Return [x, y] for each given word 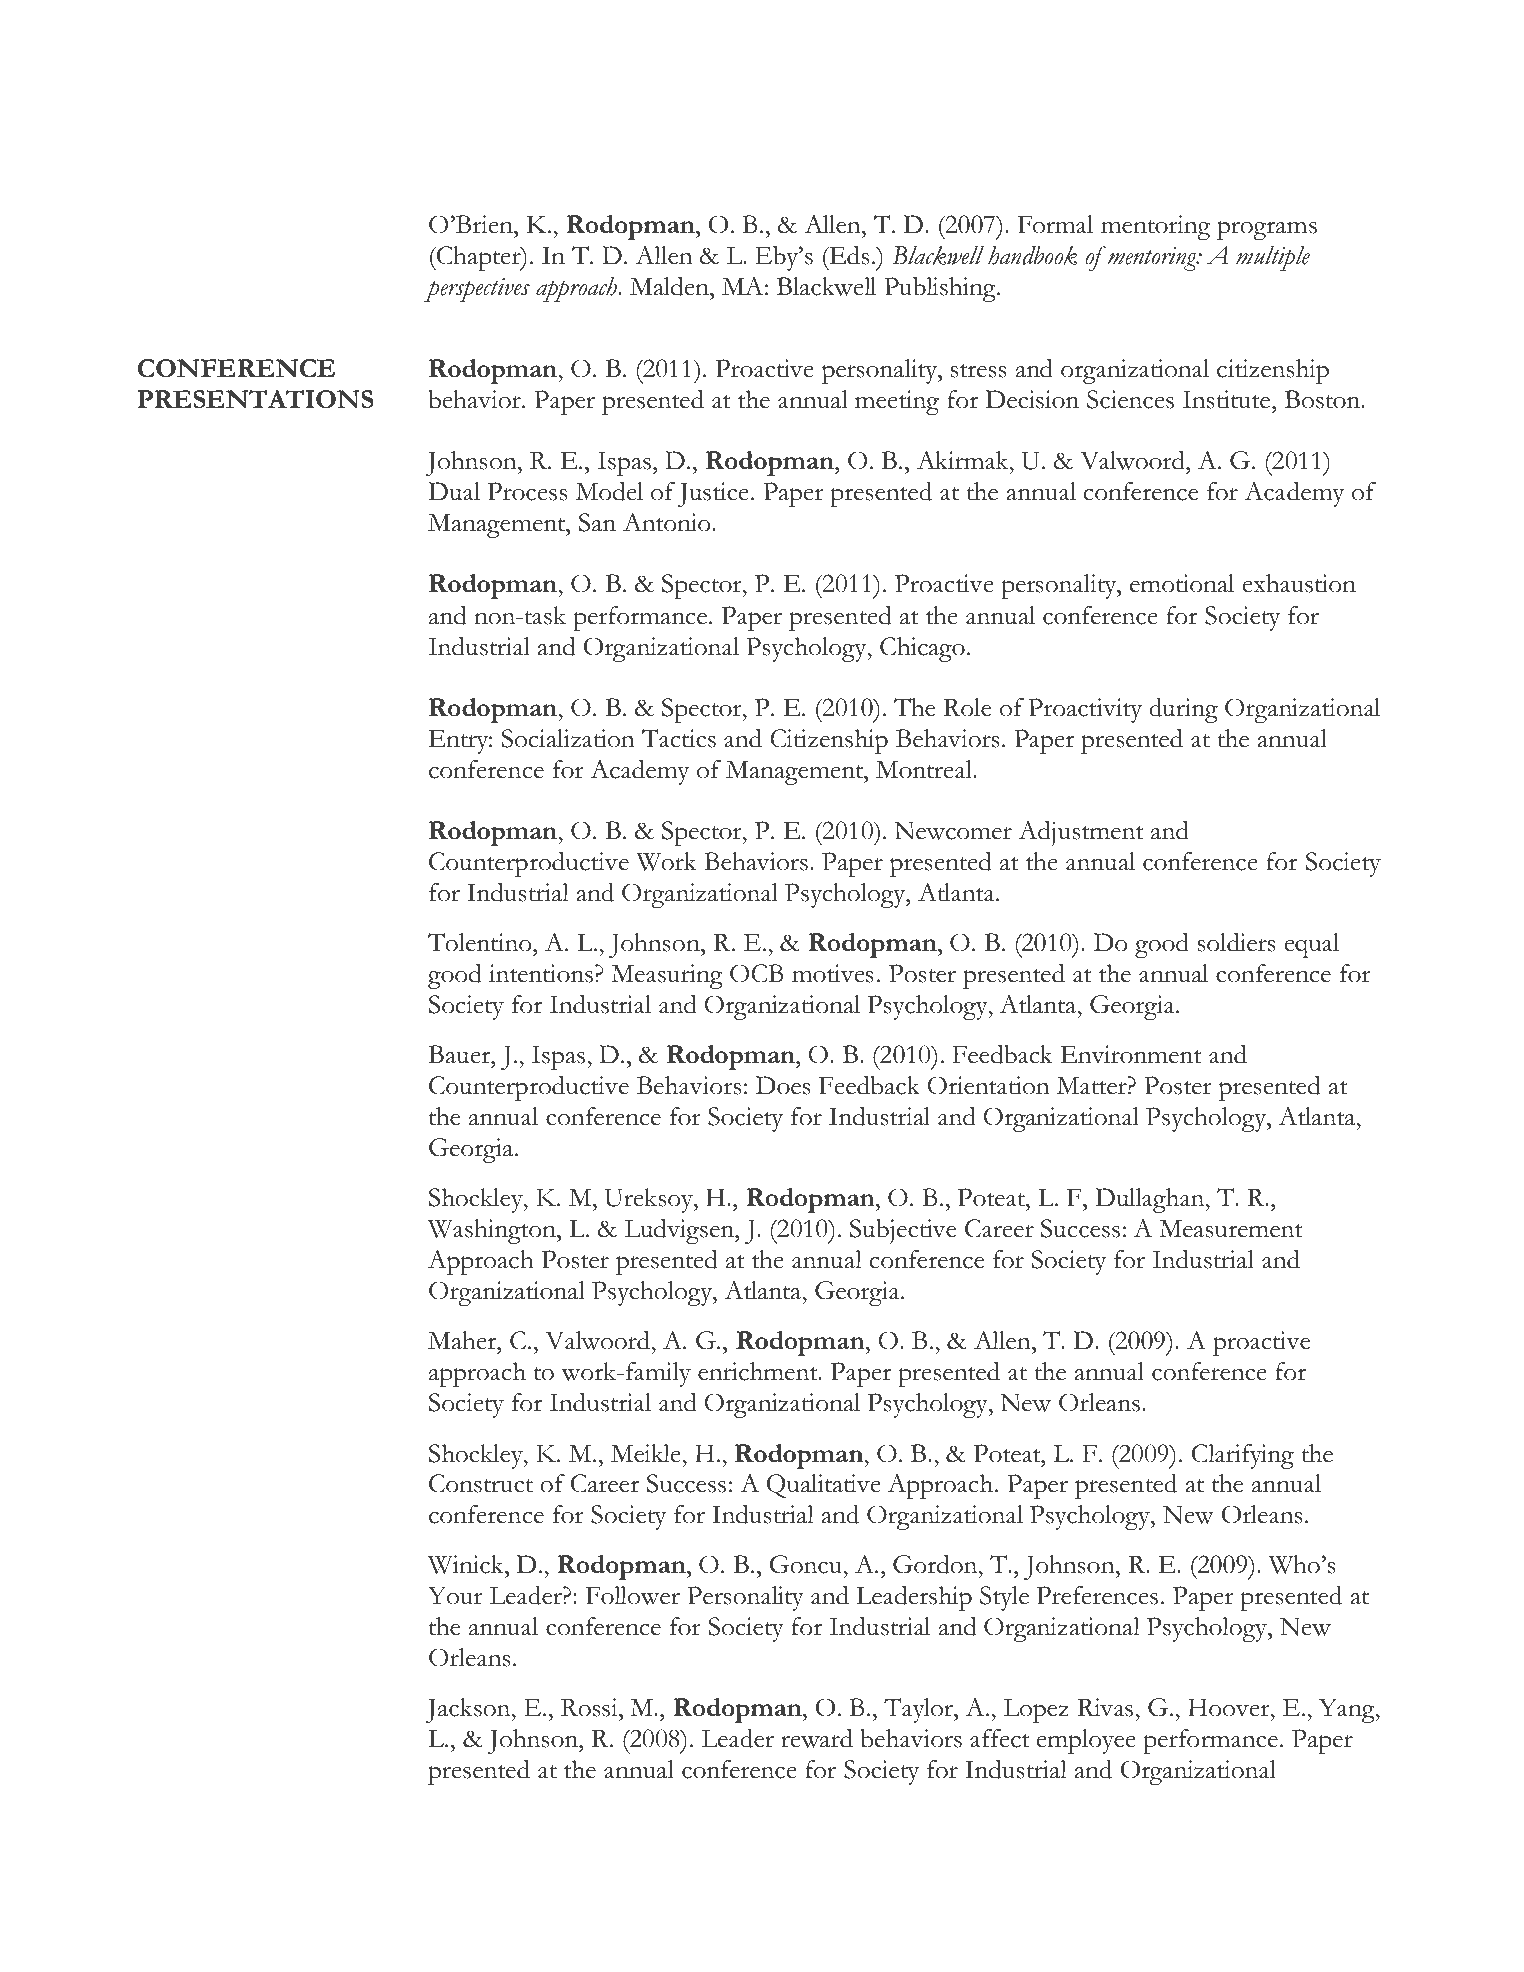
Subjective [903, 1231]
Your [455, 1595]
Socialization [568, 738]
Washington [493, 1231]
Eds [848, 255]
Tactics [679, 738]
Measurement [1230, 1228]
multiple [1273, 258]
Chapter [479, 258]
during [1183, 710]
